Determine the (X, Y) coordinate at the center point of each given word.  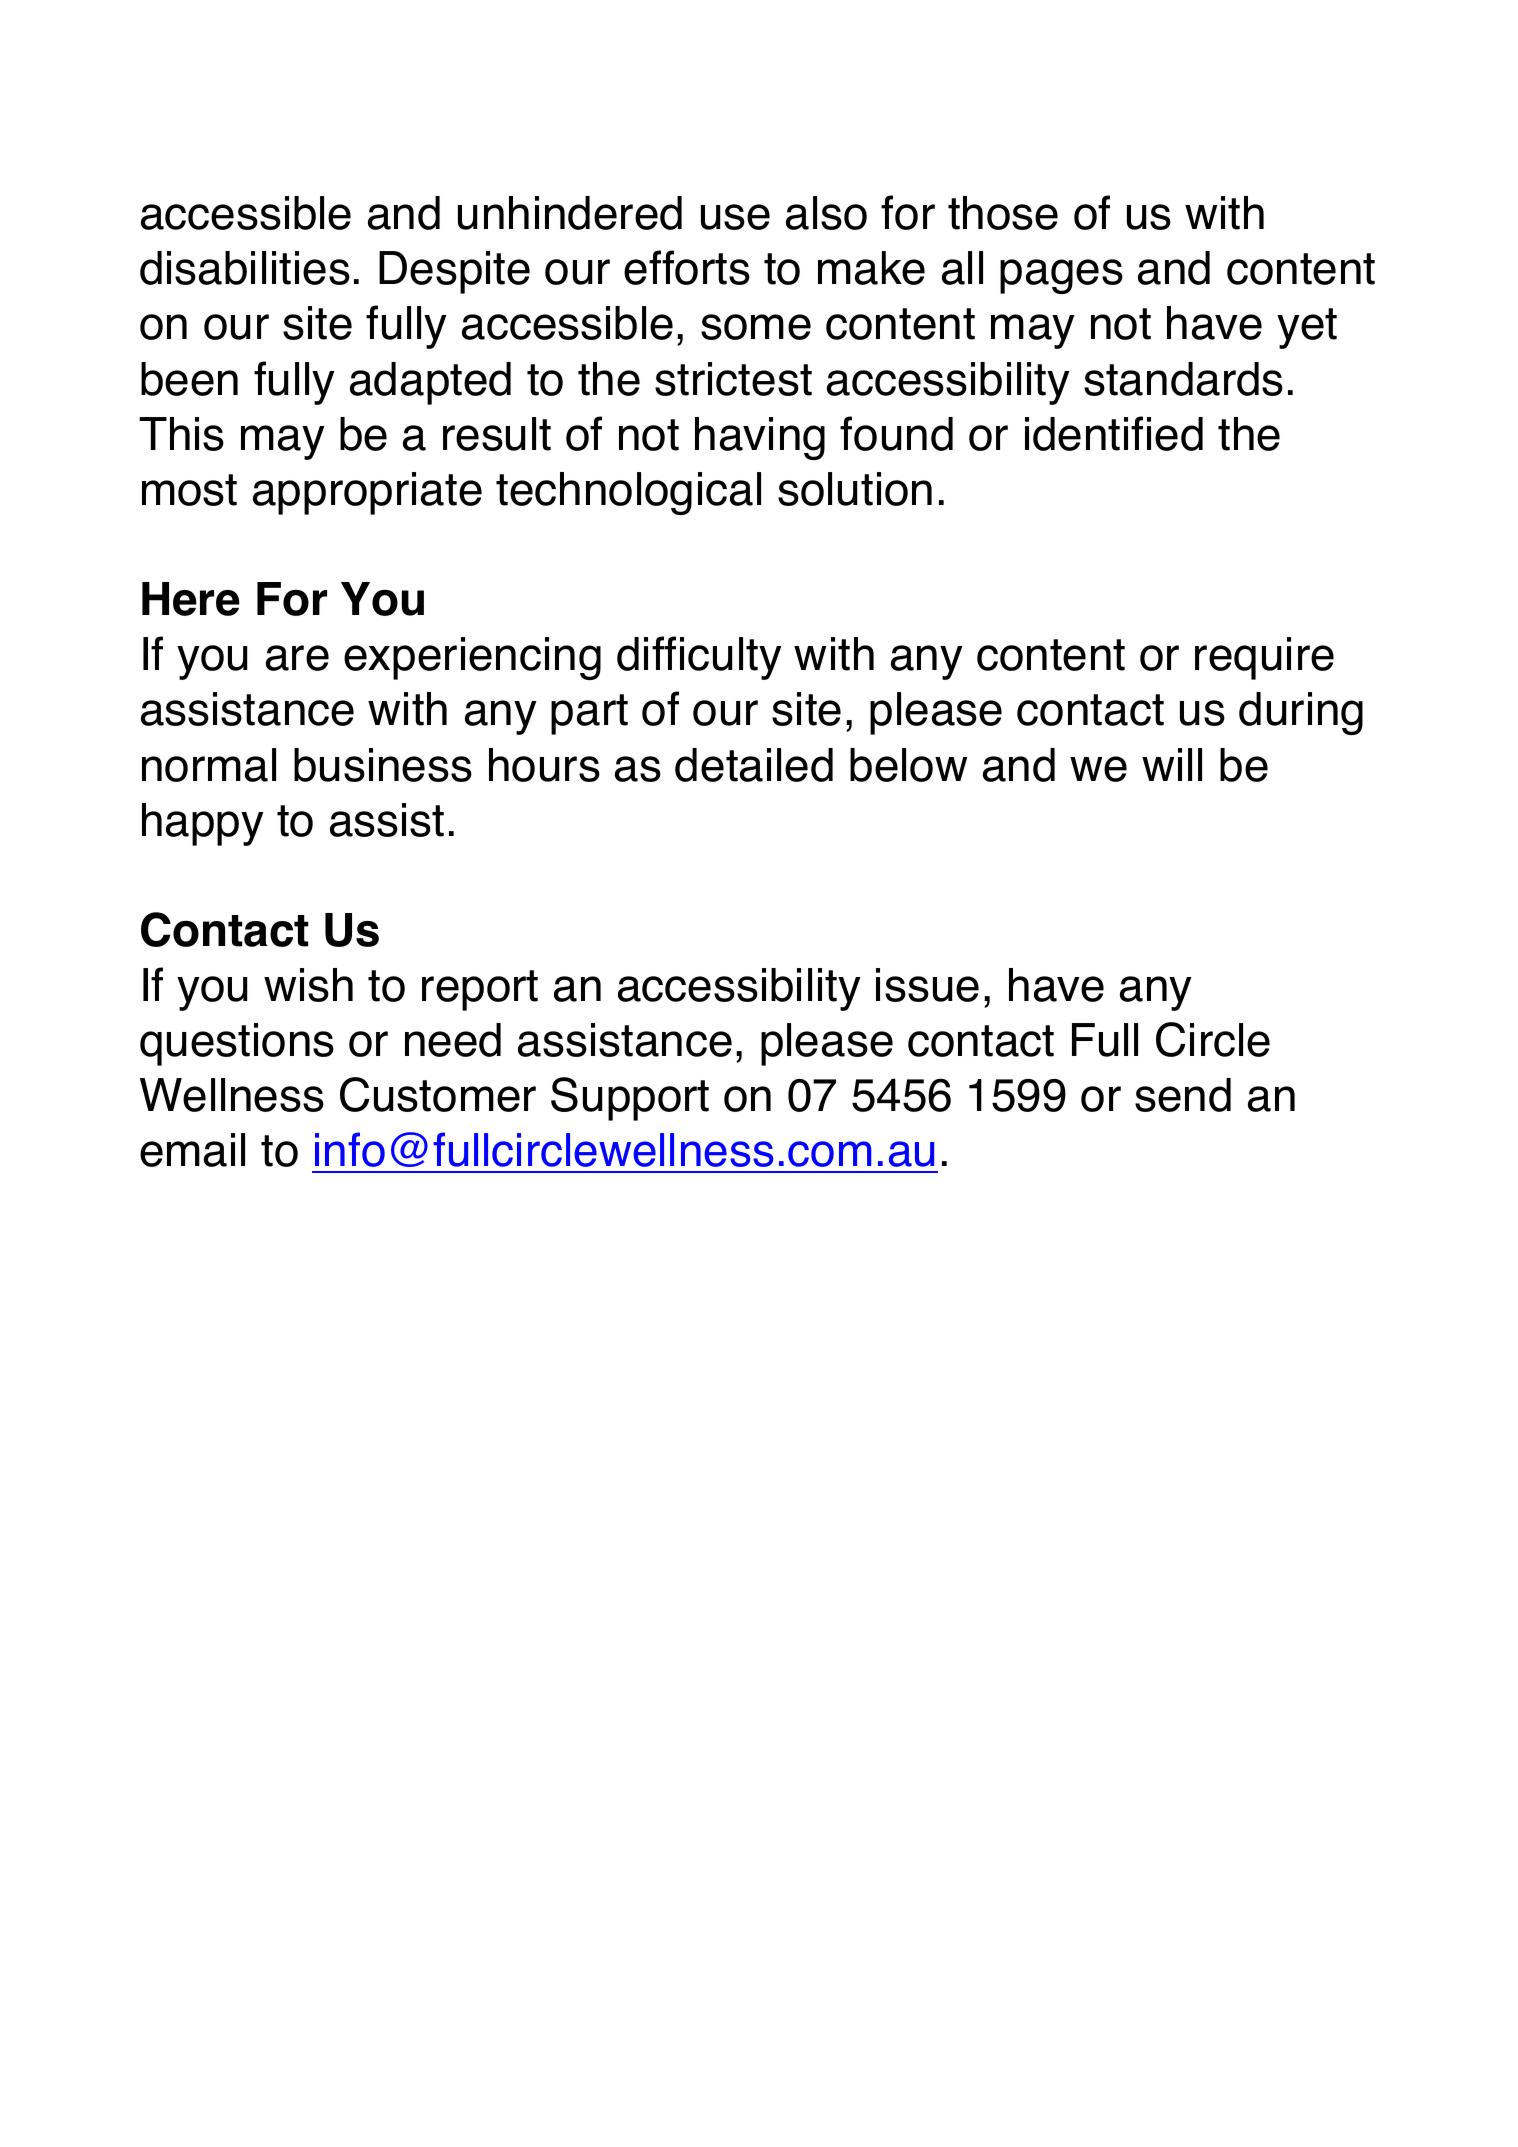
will (1172, 764)
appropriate (367, 493)
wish (308, 985)
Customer (438, 1094)
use (735, 217)
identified (1114, 433)
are (297, 658)
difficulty (699, 658)
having (760, 438)
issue (927, 985)
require (1264, 658)
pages (1061, 276)
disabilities (245, 268)
